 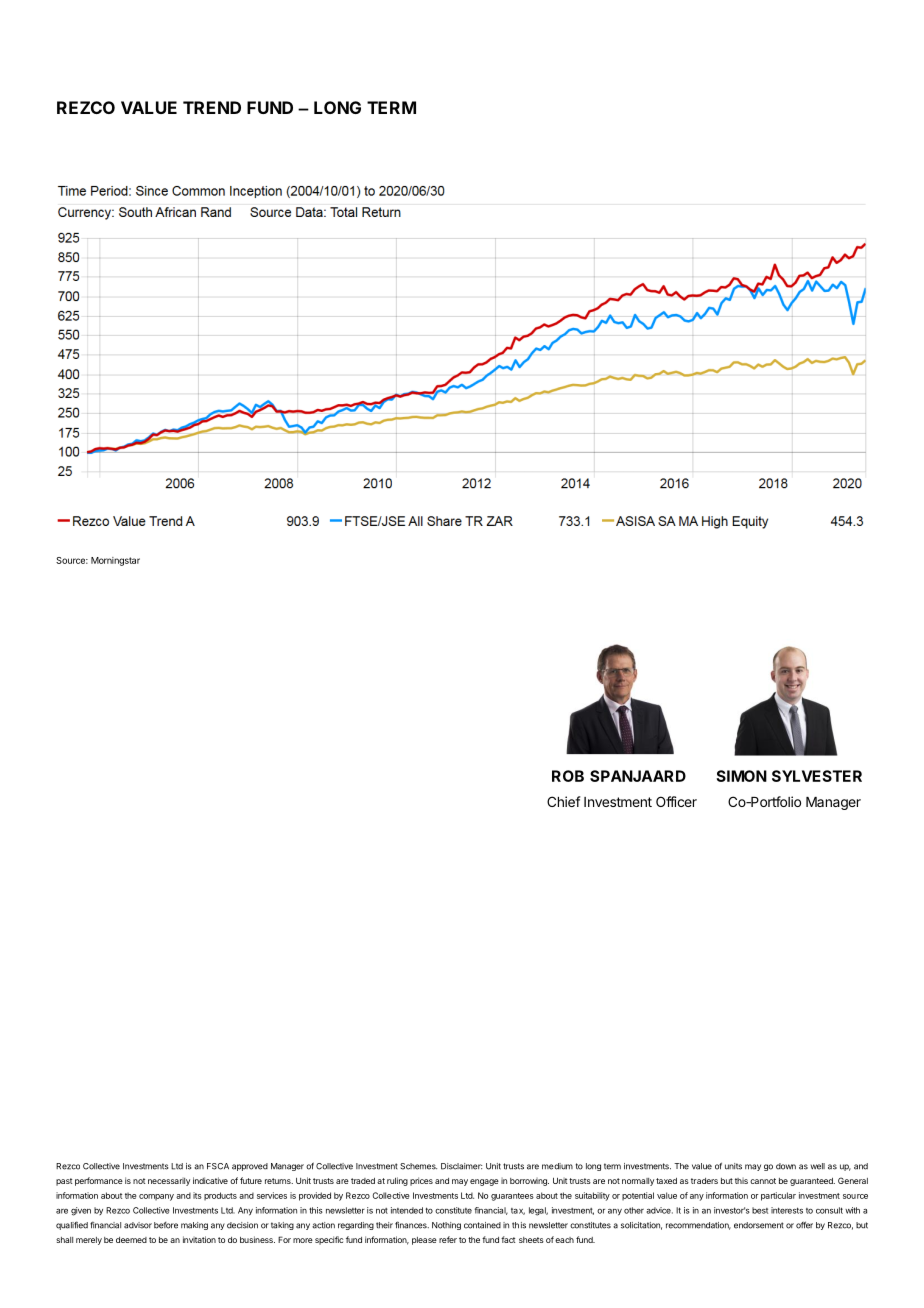 What do you see at coordinates (461, 1166) in the screenshot?
I see `Disclaimer` at bounding box center [461, 1166].
